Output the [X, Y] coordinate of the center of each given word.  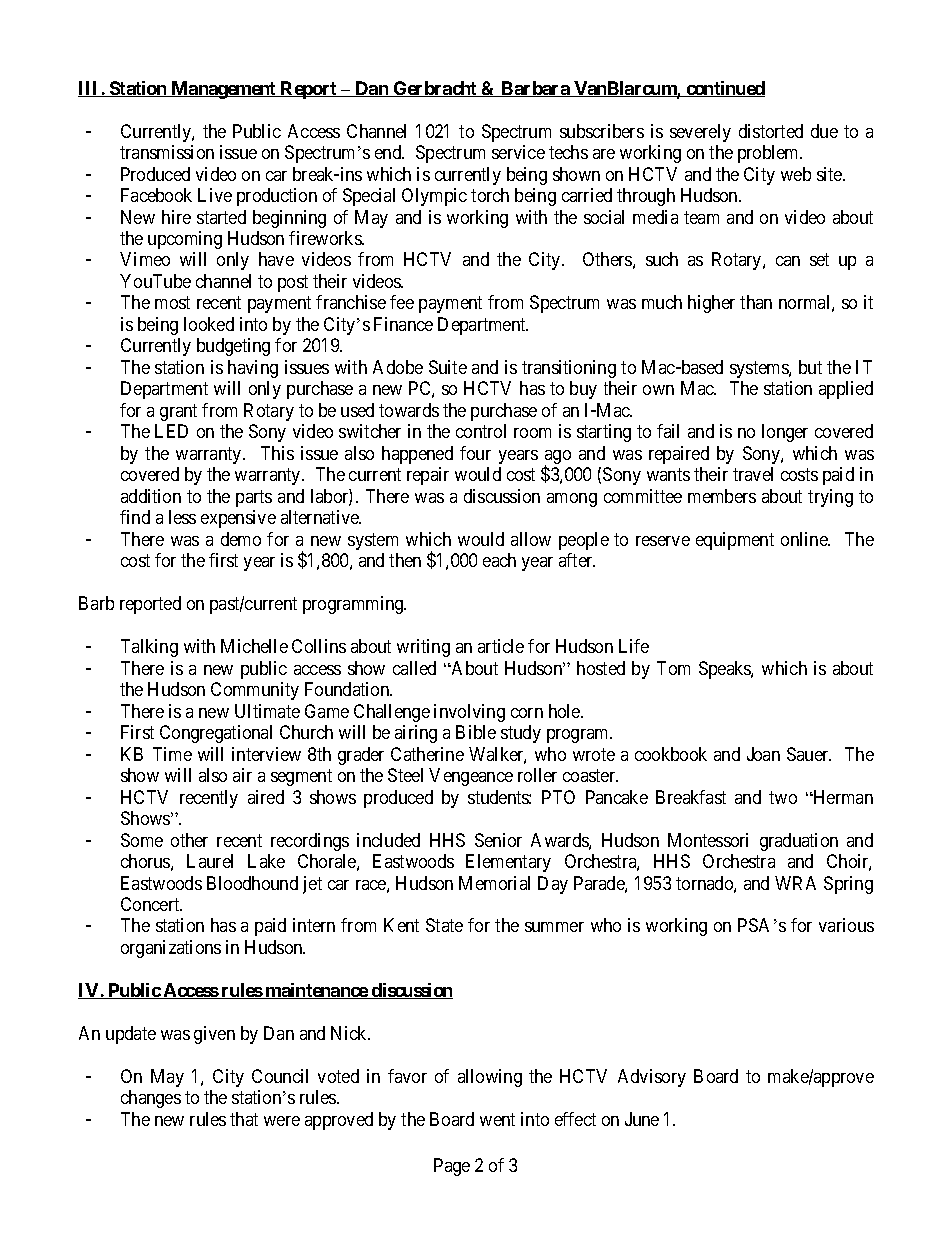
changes [151, 1099]
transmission [167, 152]
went [497, 1119]
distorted [771, 131]
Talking [149, 648]
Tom [673, 668]
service [518, 152]
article [501, 646]
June [642, 1119]
